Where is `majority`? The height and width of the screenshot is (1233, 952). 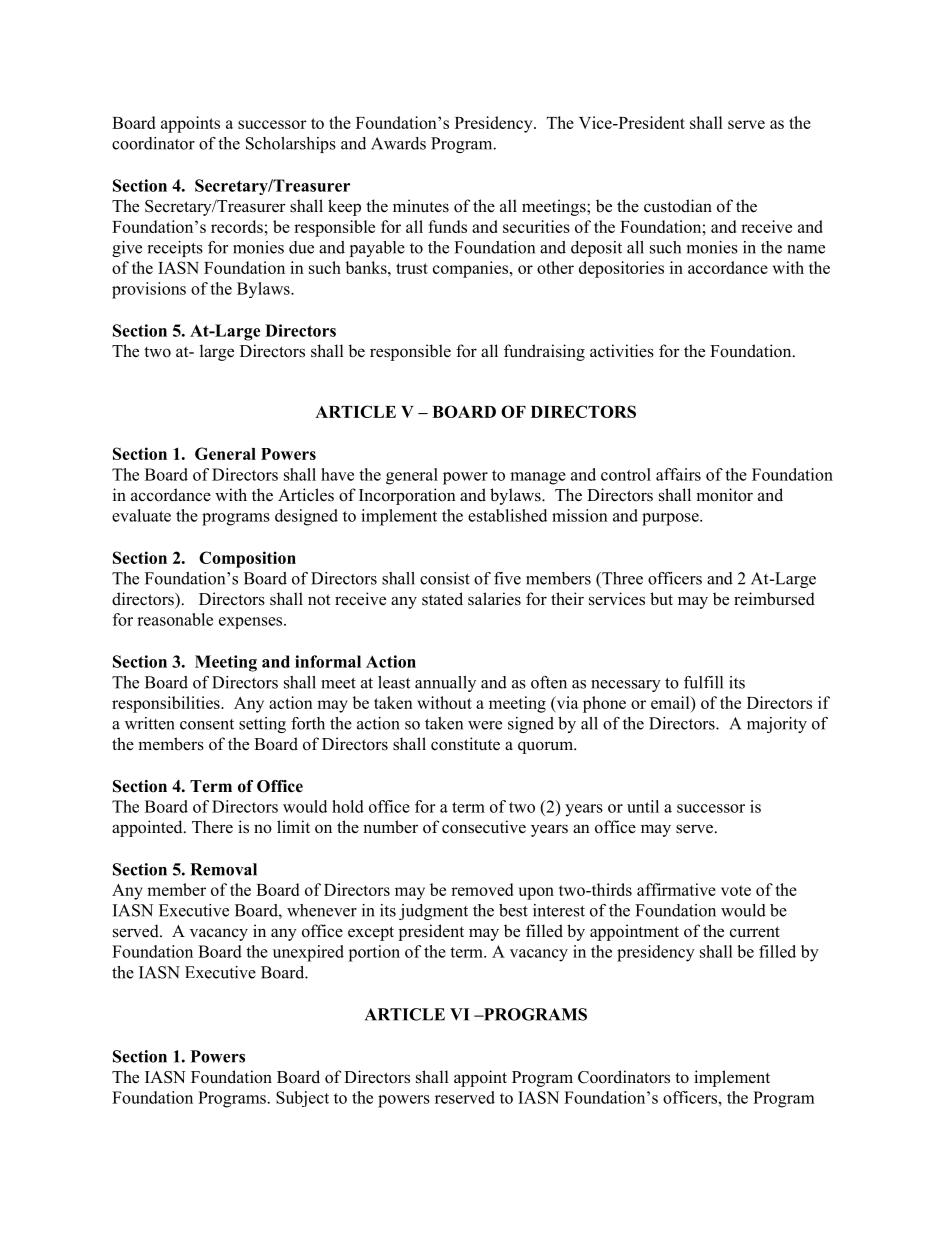
majority is located at coordinates (777, 725).
